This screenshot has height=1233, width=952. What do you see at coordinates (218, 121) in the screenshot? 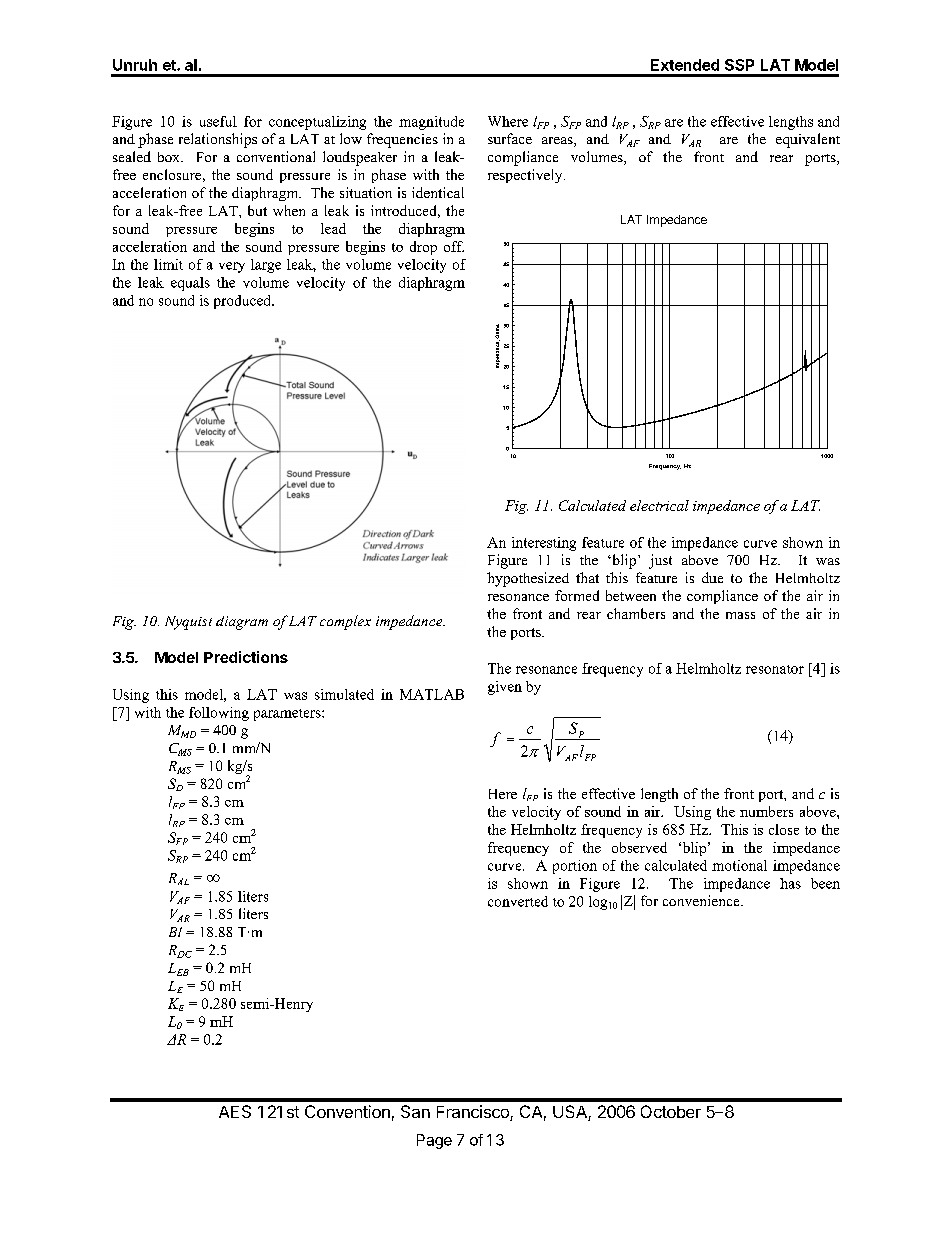
I see `useful` at bounding box center [218, 121].
